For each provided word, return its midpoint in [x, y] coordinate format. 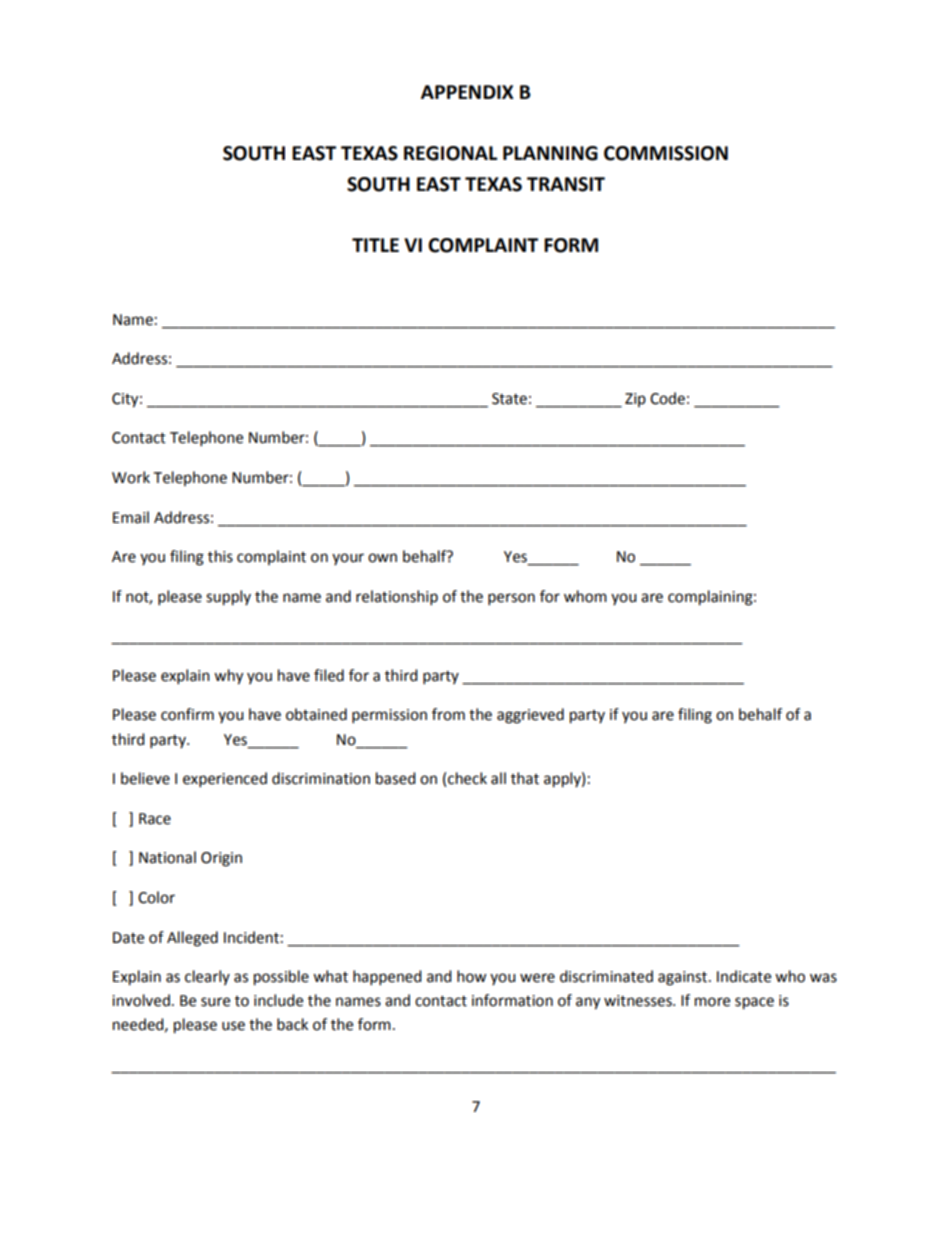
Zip [635, 400]
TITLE [375, 245]
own [382, 558]
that [525, 778]
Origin [221, 859]
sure [215, 1002]
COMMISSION [666, 153]
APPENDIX [467, 92]
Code [667, 398]
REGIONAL [450, 153]
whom [585, 596]
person [511, 599]
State [509, 399]
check [467, 778]
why [228, 677]
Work [131, 477]
